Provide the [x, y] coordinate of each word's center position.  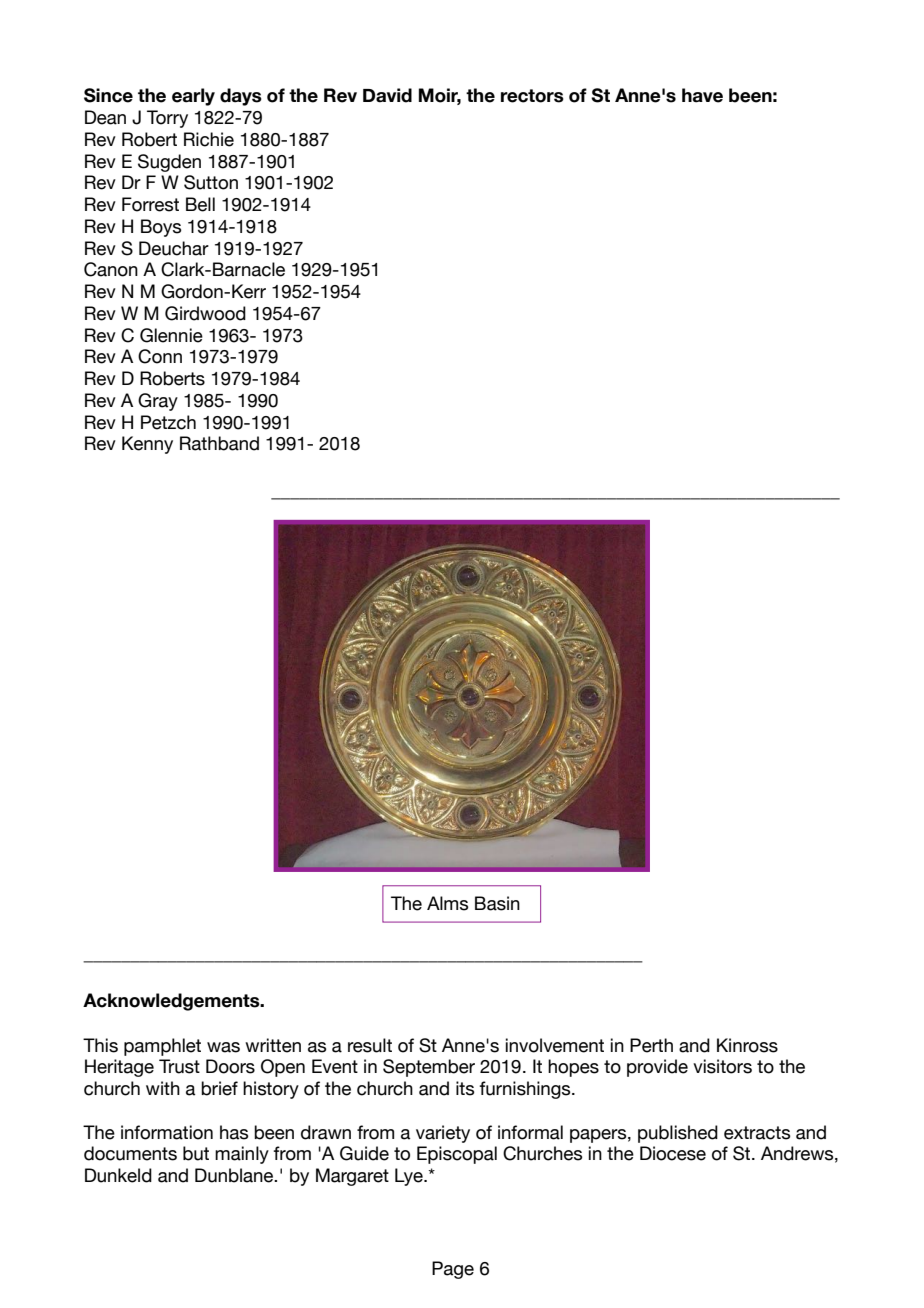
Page [453, 1270]
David [387, 95]
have [702, 95]
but [196, 1153]
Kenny [147, 445]
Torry [167, 119]
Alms [447, 903]
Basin [497, 903]
